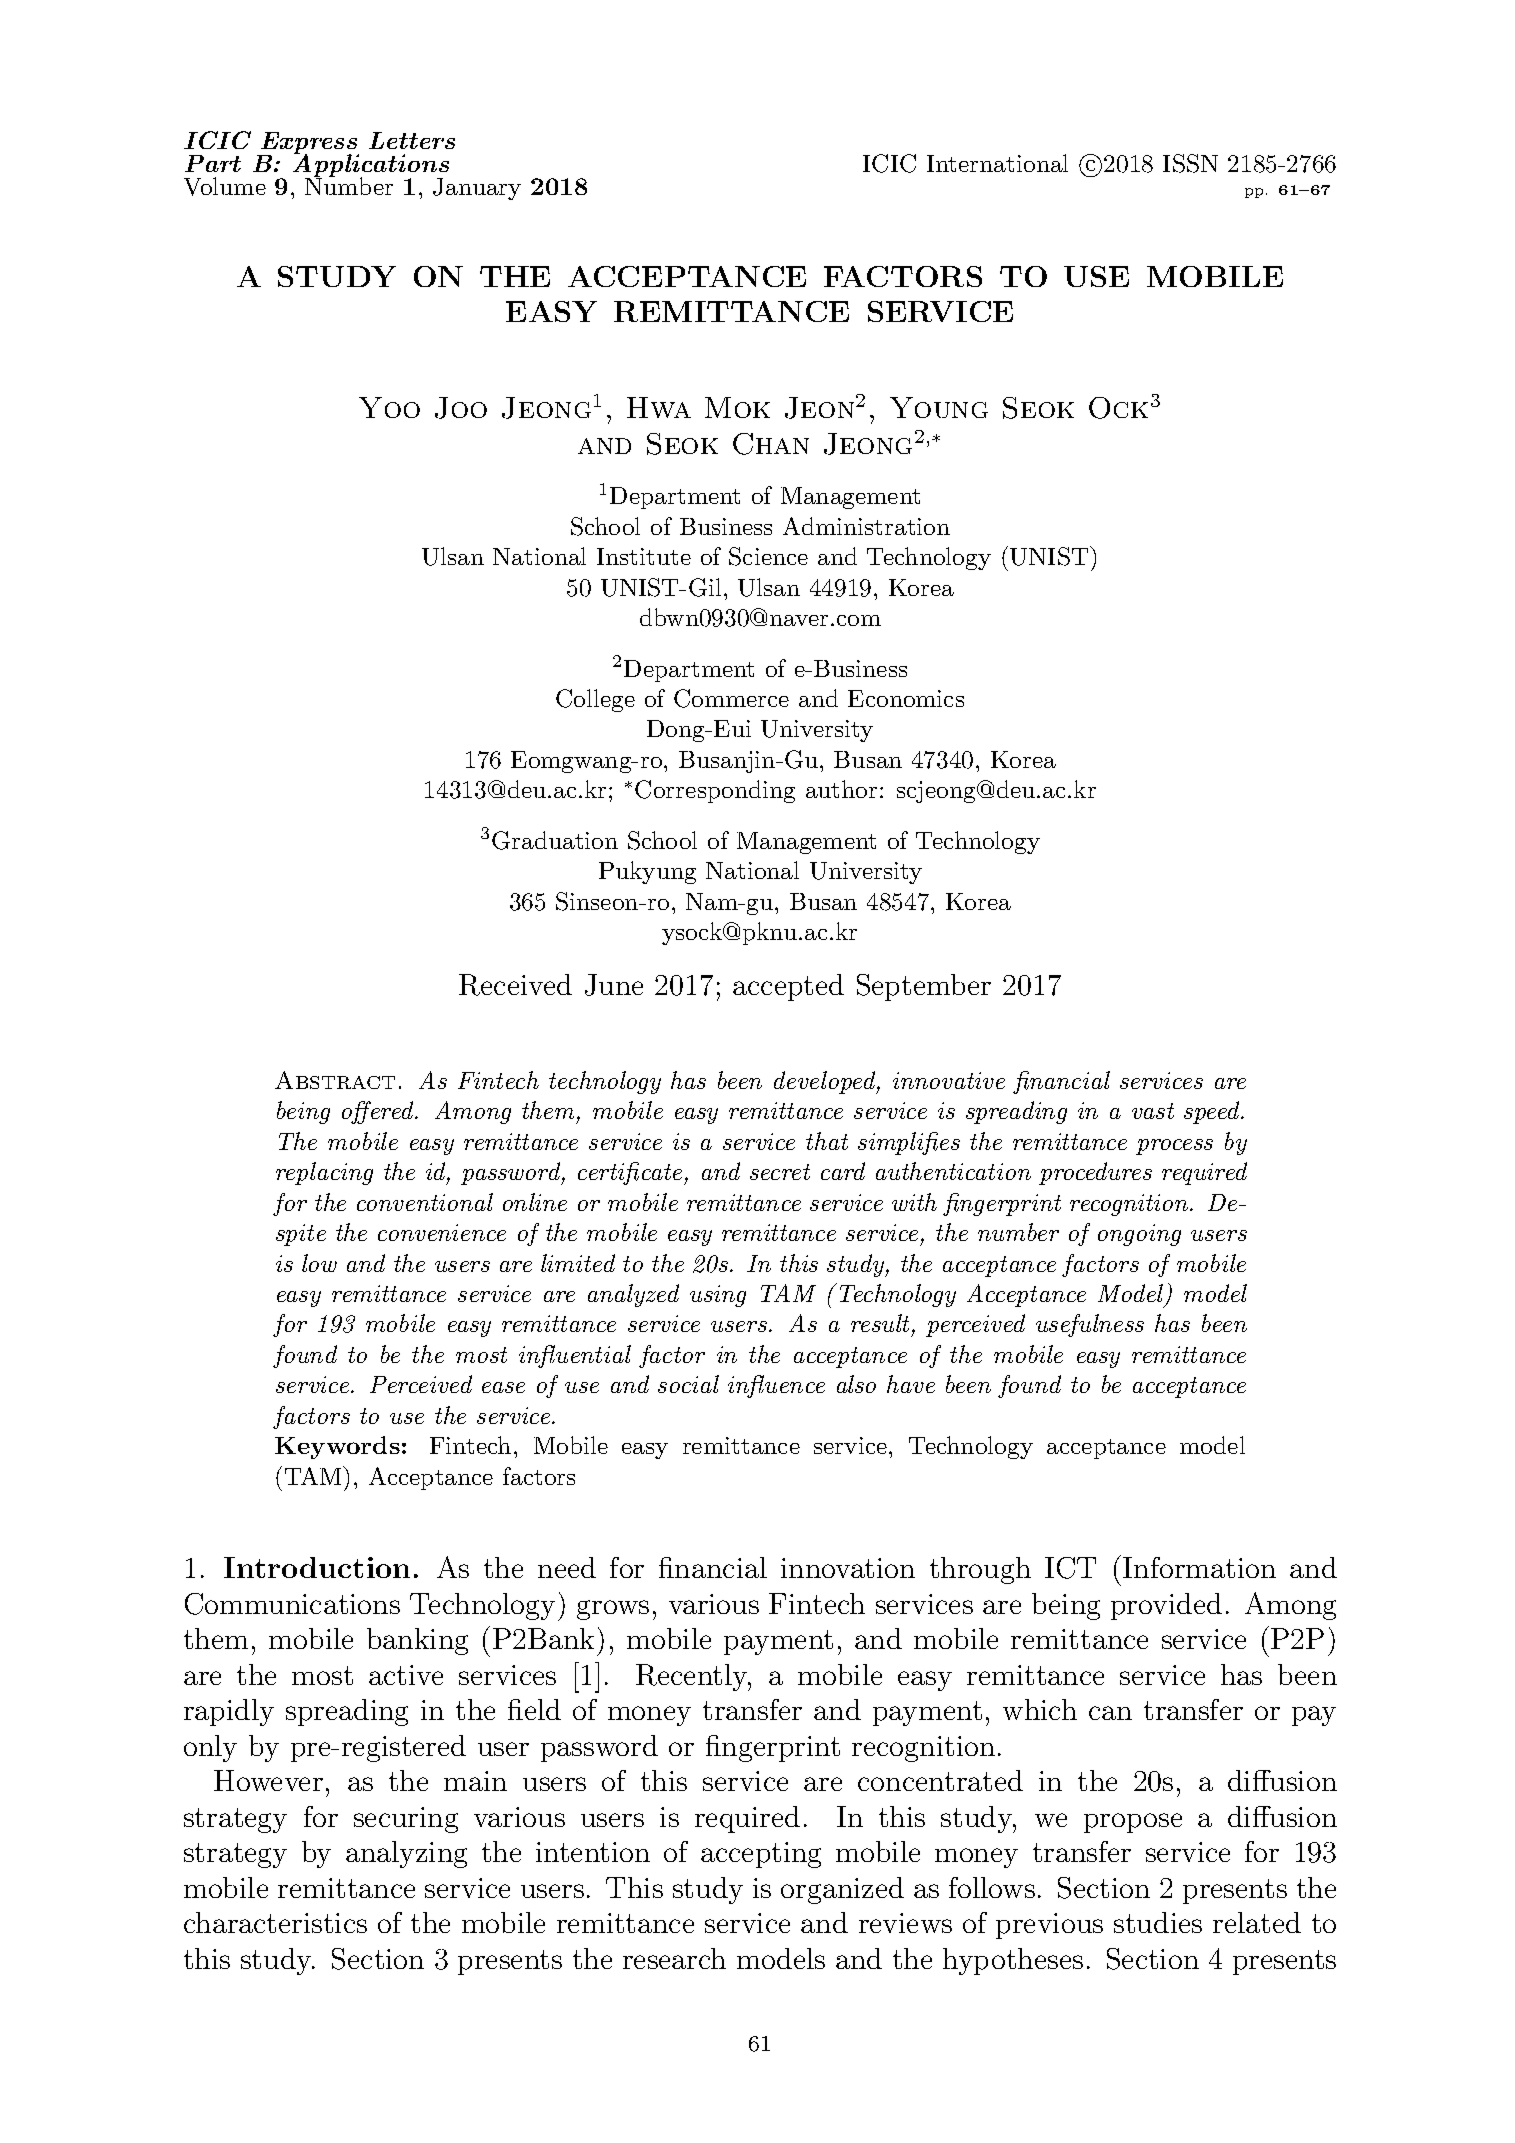 The height and width of the screenshot is (2143, 1515). Describe the element at coordinates (337, 1447) in the screenshot. I see `Keywords` at that location.
